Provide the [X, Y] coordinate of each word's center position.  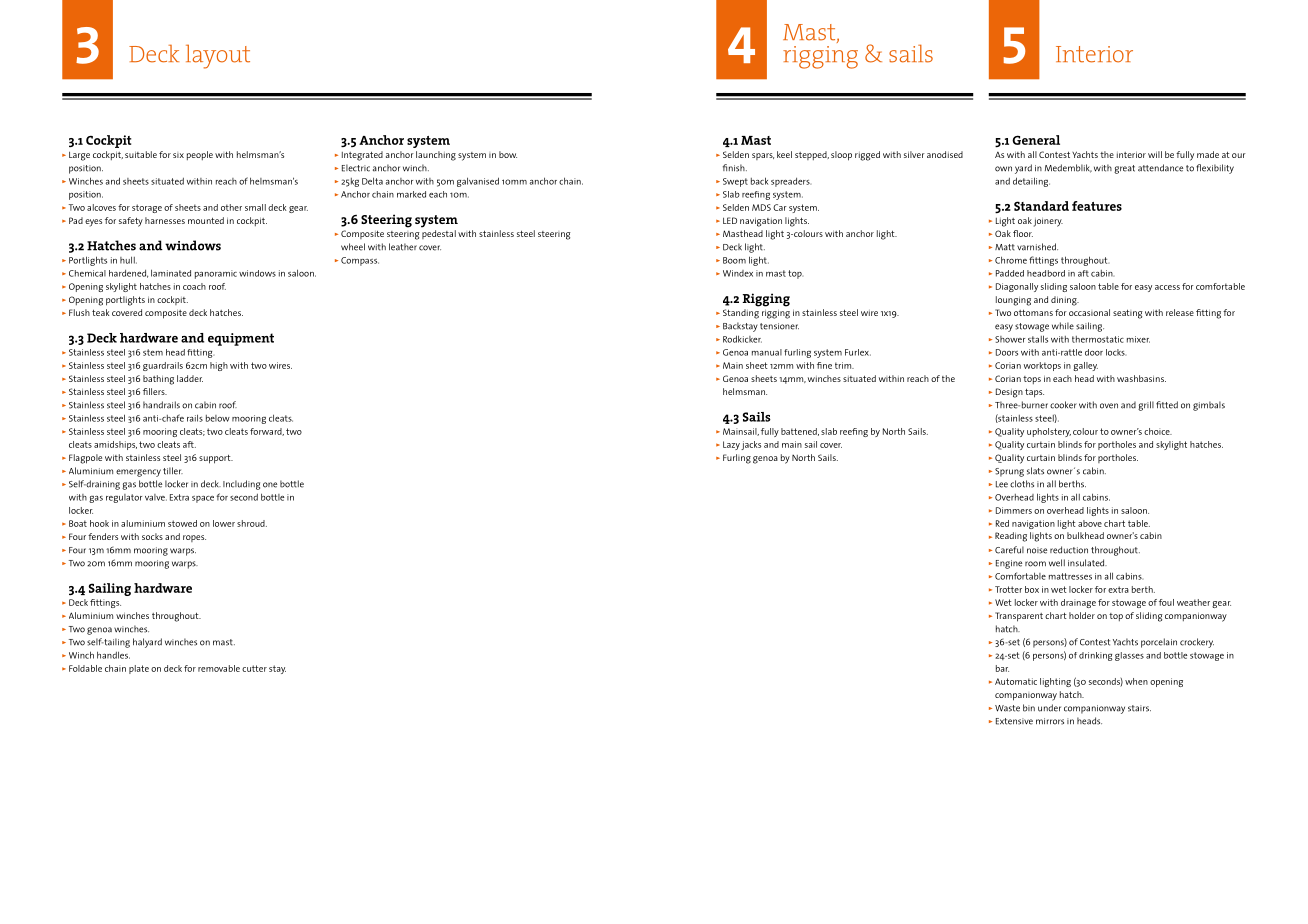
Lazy [731, 445]
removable [219, 668]
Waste [1007, 708]
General [1036, 140]
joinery [1048, 222]
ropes [194, 538]
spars [763, 156]
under [1049, 708]
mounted [206, 220]
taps [1034, 393]
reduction [1069, 550]
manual [767, 352]
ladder [190, 378]
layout [218, 56]
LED [730, 220]
